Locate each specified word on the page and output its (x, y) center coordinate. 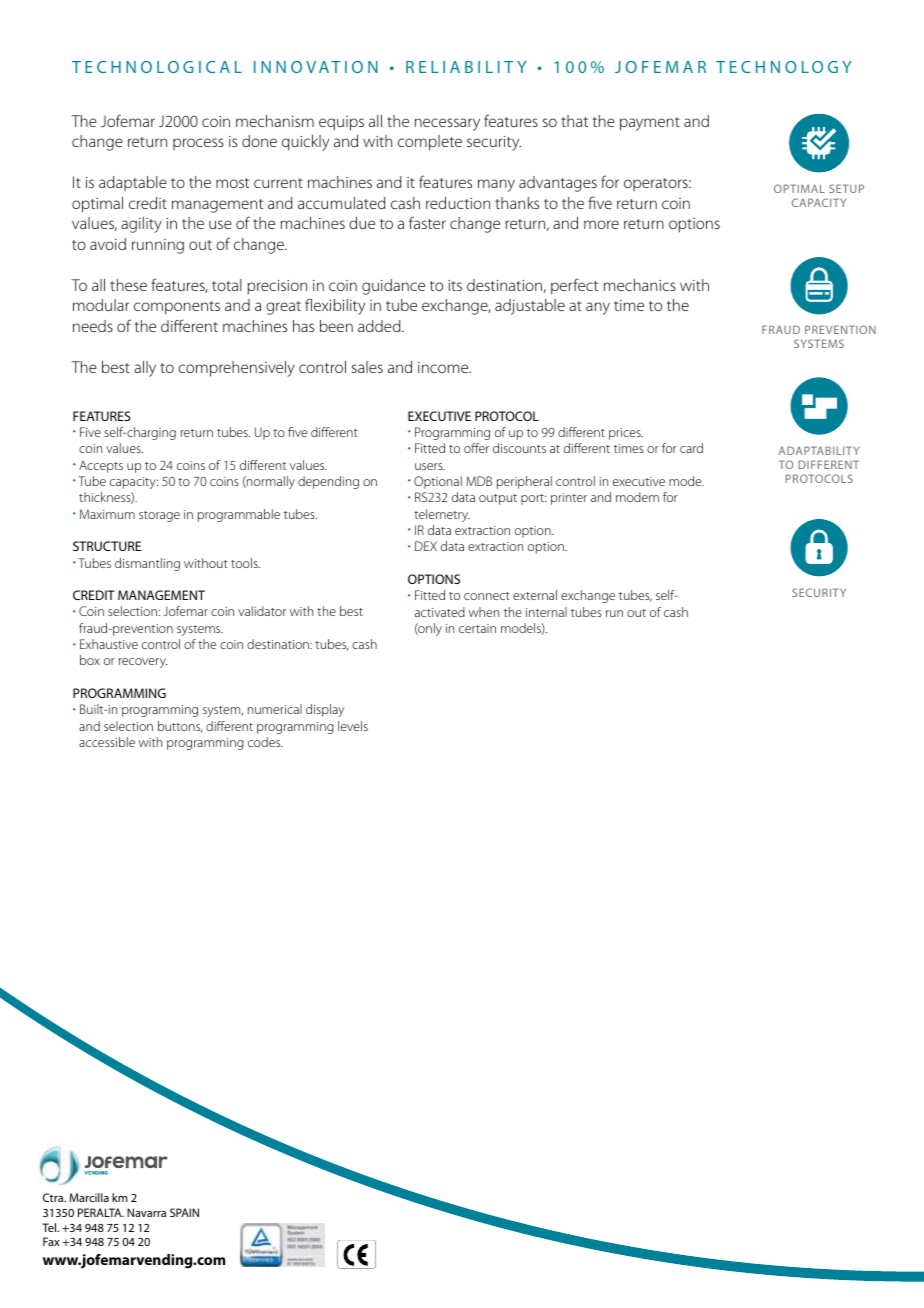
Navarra (146, 1212)
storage (159, 516)
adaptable (133, 183)
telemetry (442, 515)
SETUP (846, 188)
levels (353, 726)
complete (430, 143)
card (691, 448)
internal (546, 612)
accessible (107, 742)
